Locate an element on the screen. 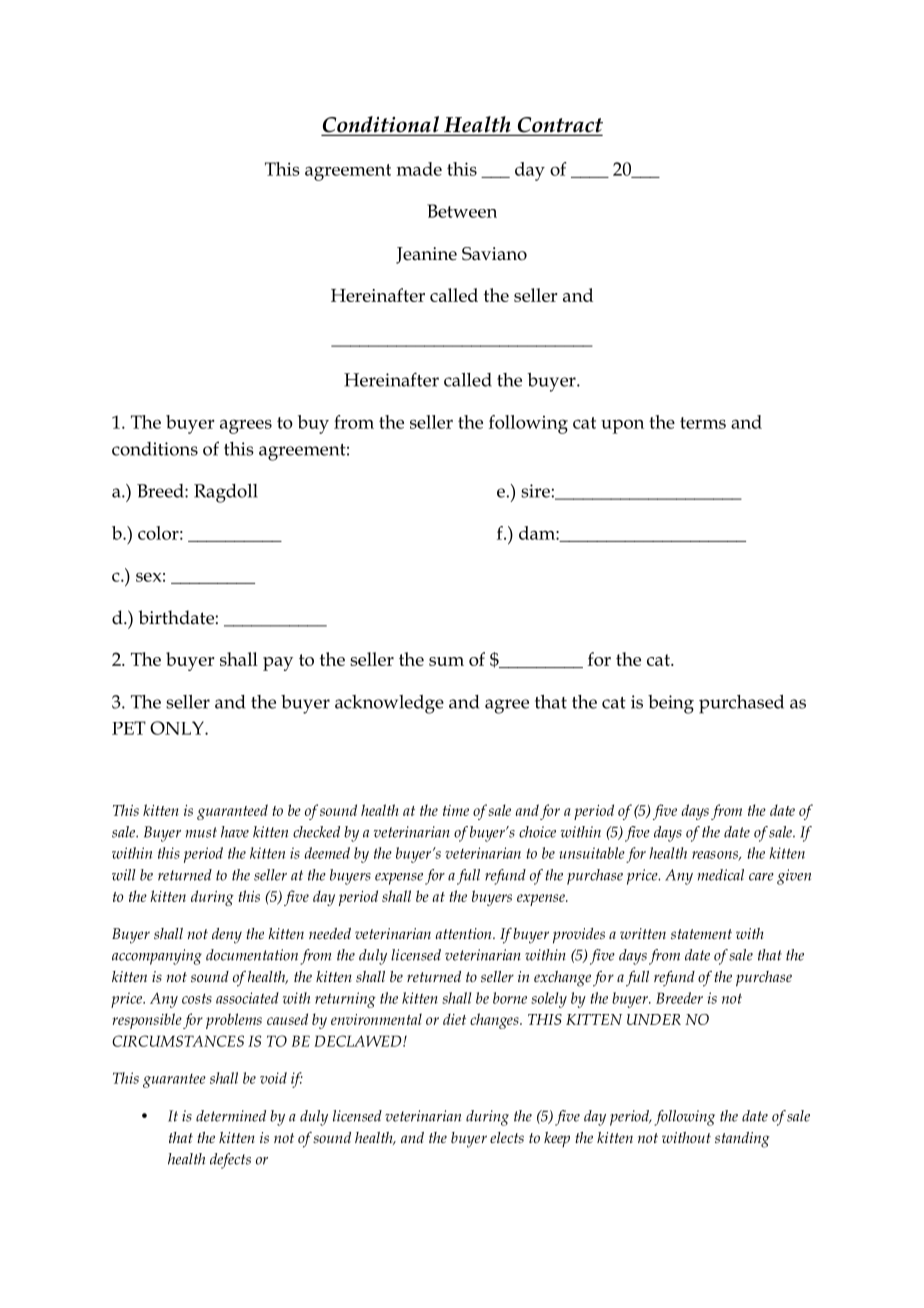  determined is located at coordinates (231, 1116).
